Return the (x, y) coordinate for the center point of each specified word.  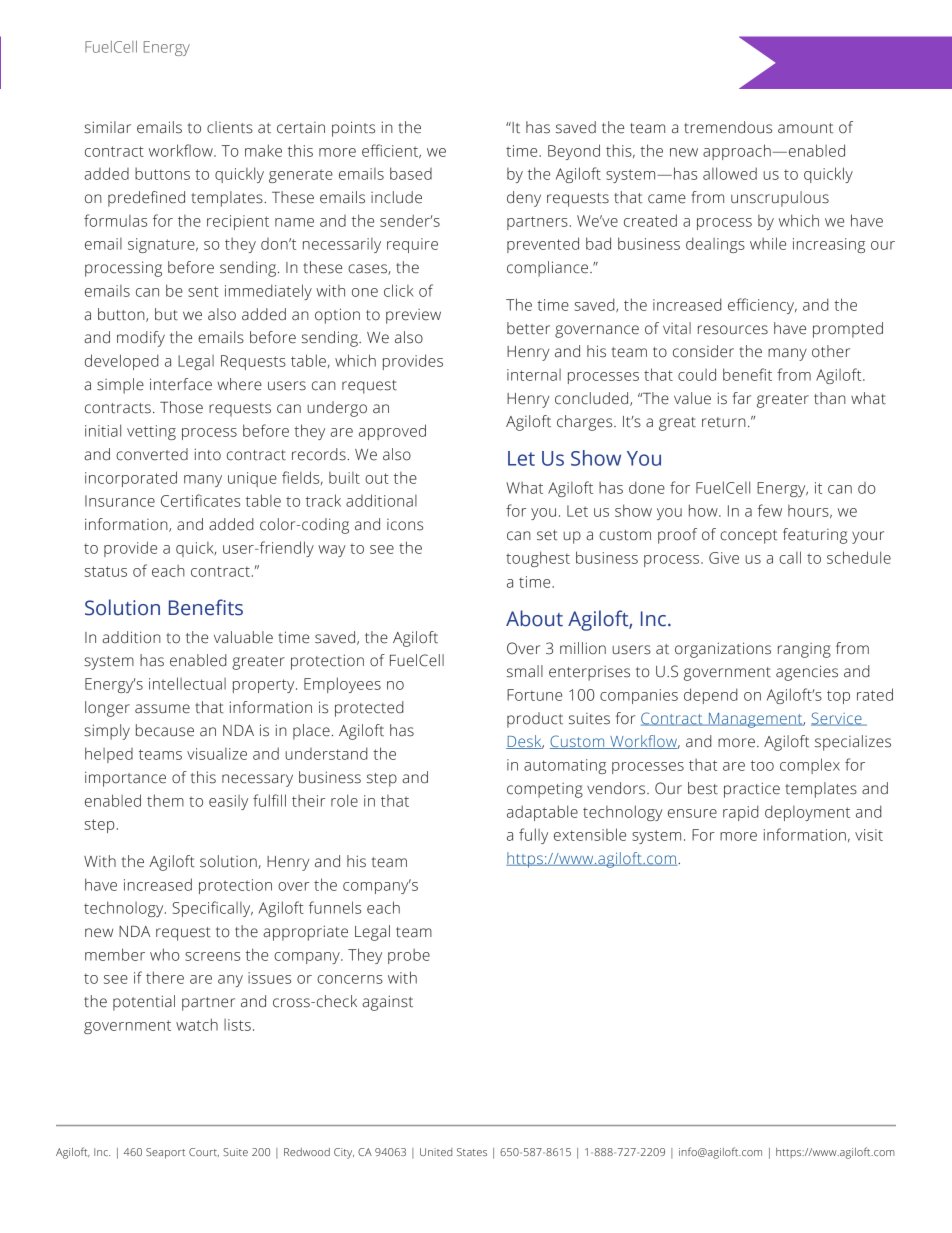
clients (230, 127)
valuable (243, 637)
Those (181, 407)
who (165, 954)
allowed (730, 173)
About (534, 618)
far (741, 398)
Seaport (165, 1153)
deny (524, 199)
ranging (804, 650)
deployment (807, 813)
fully (533, 836)
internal (534, 375)
